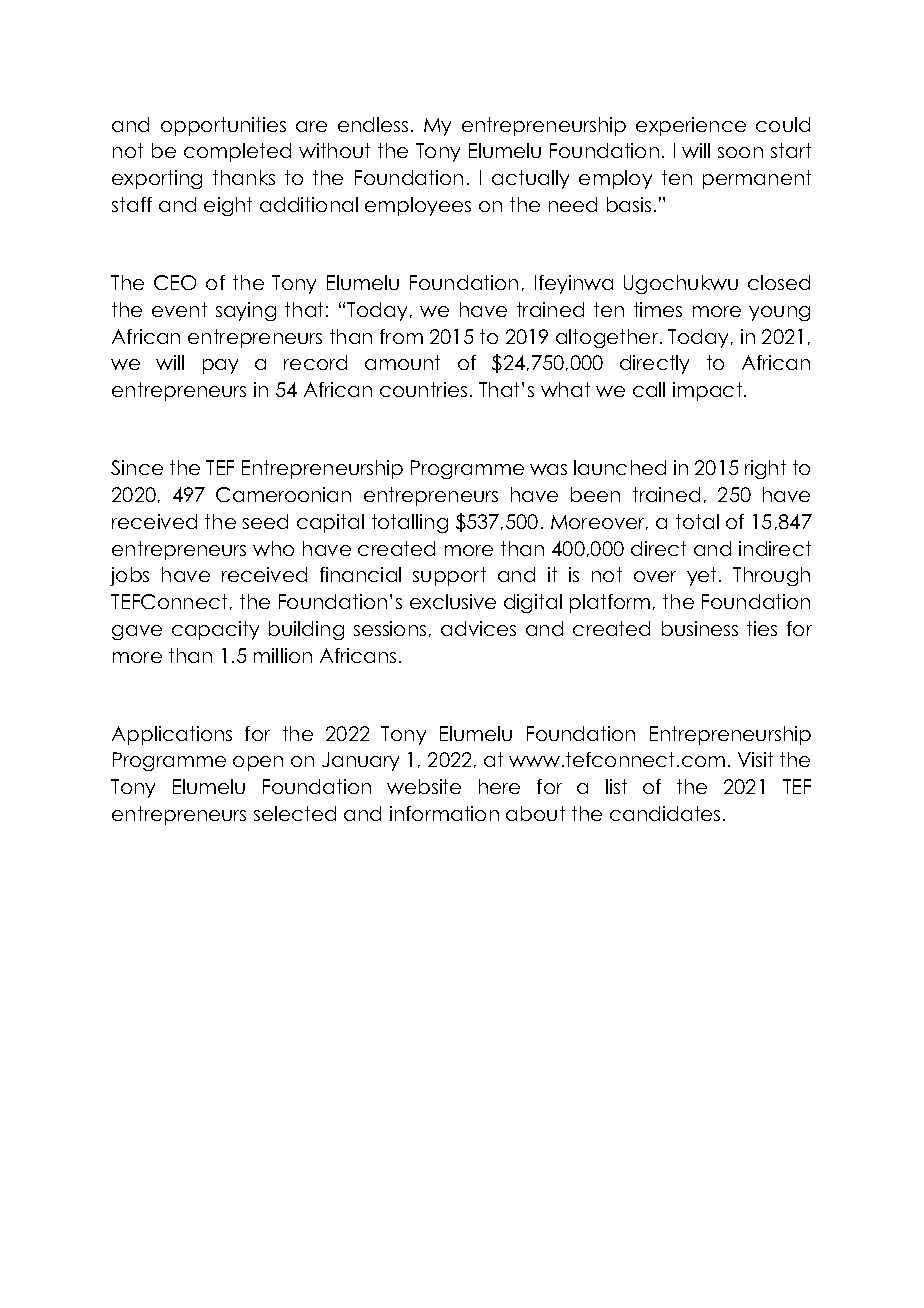 Image resolution: width=924 pixels, height=1308 pixels. I want to click on Since, so click(137, 467).
